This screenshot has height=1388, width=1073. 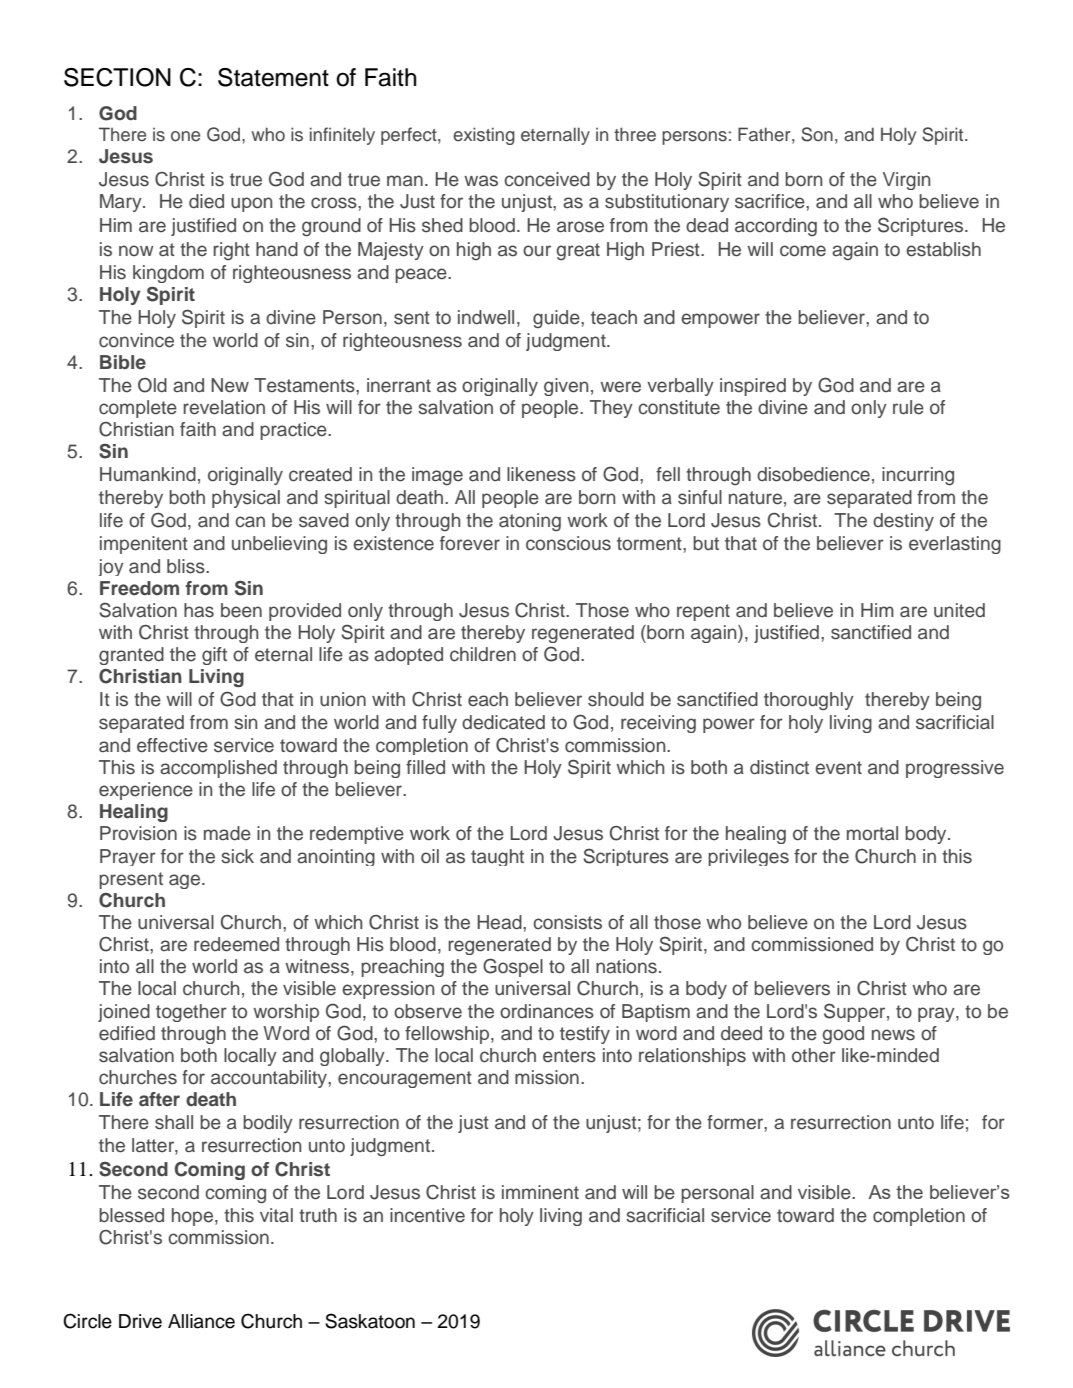 I want to click on Head, so click(x=500, y=922).
